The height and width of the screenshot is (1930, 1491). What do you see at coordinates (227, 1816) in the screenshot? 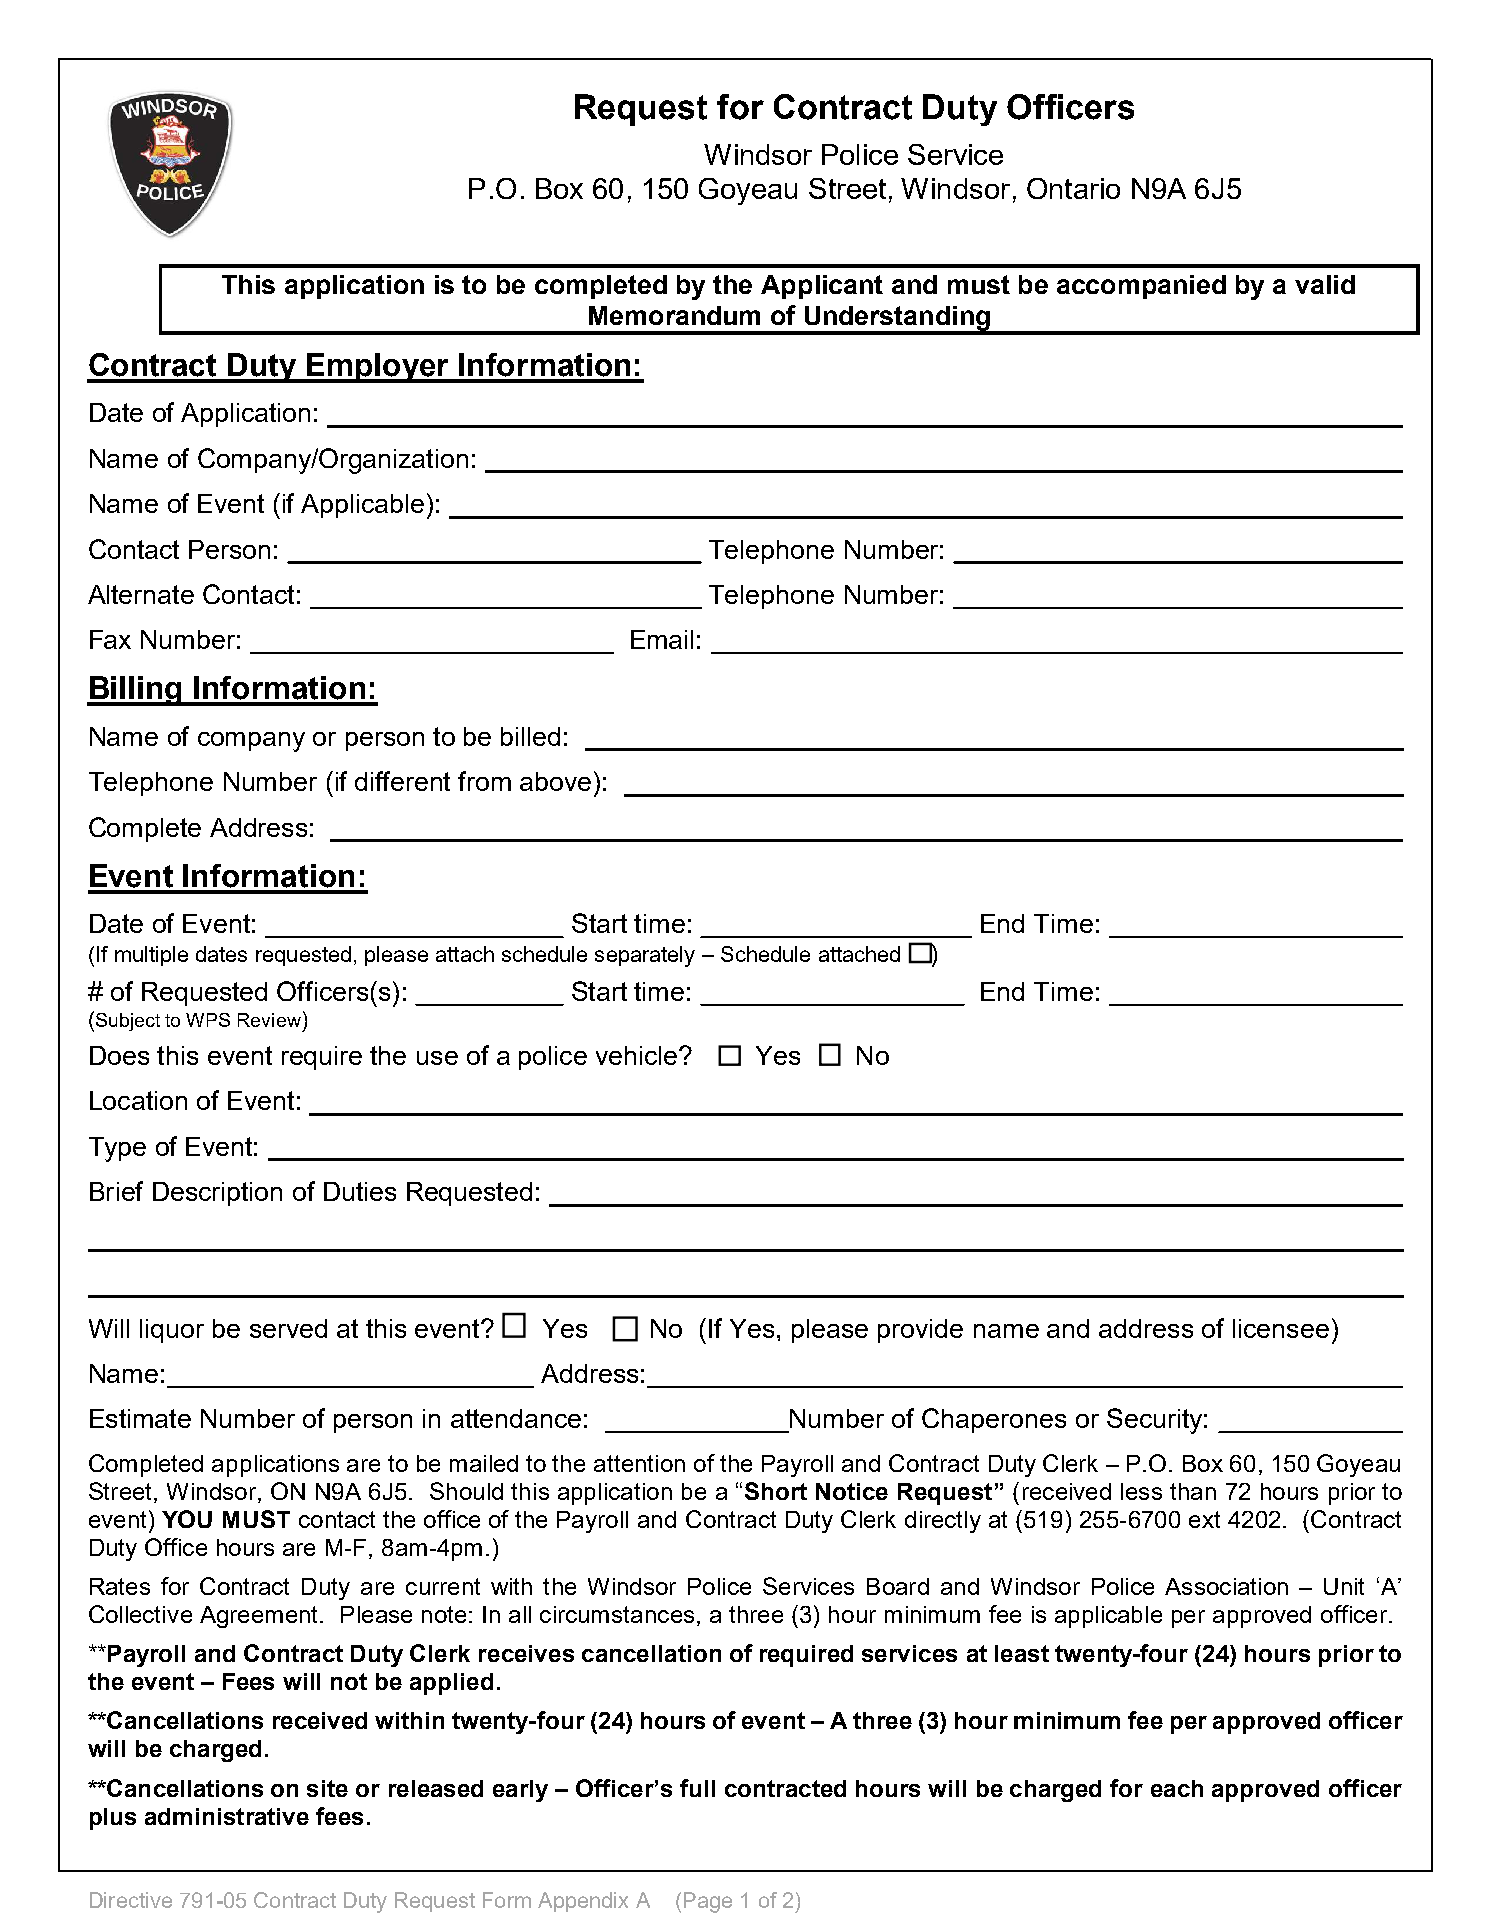
I see `administrative` at bounding box center [227, 1816].
